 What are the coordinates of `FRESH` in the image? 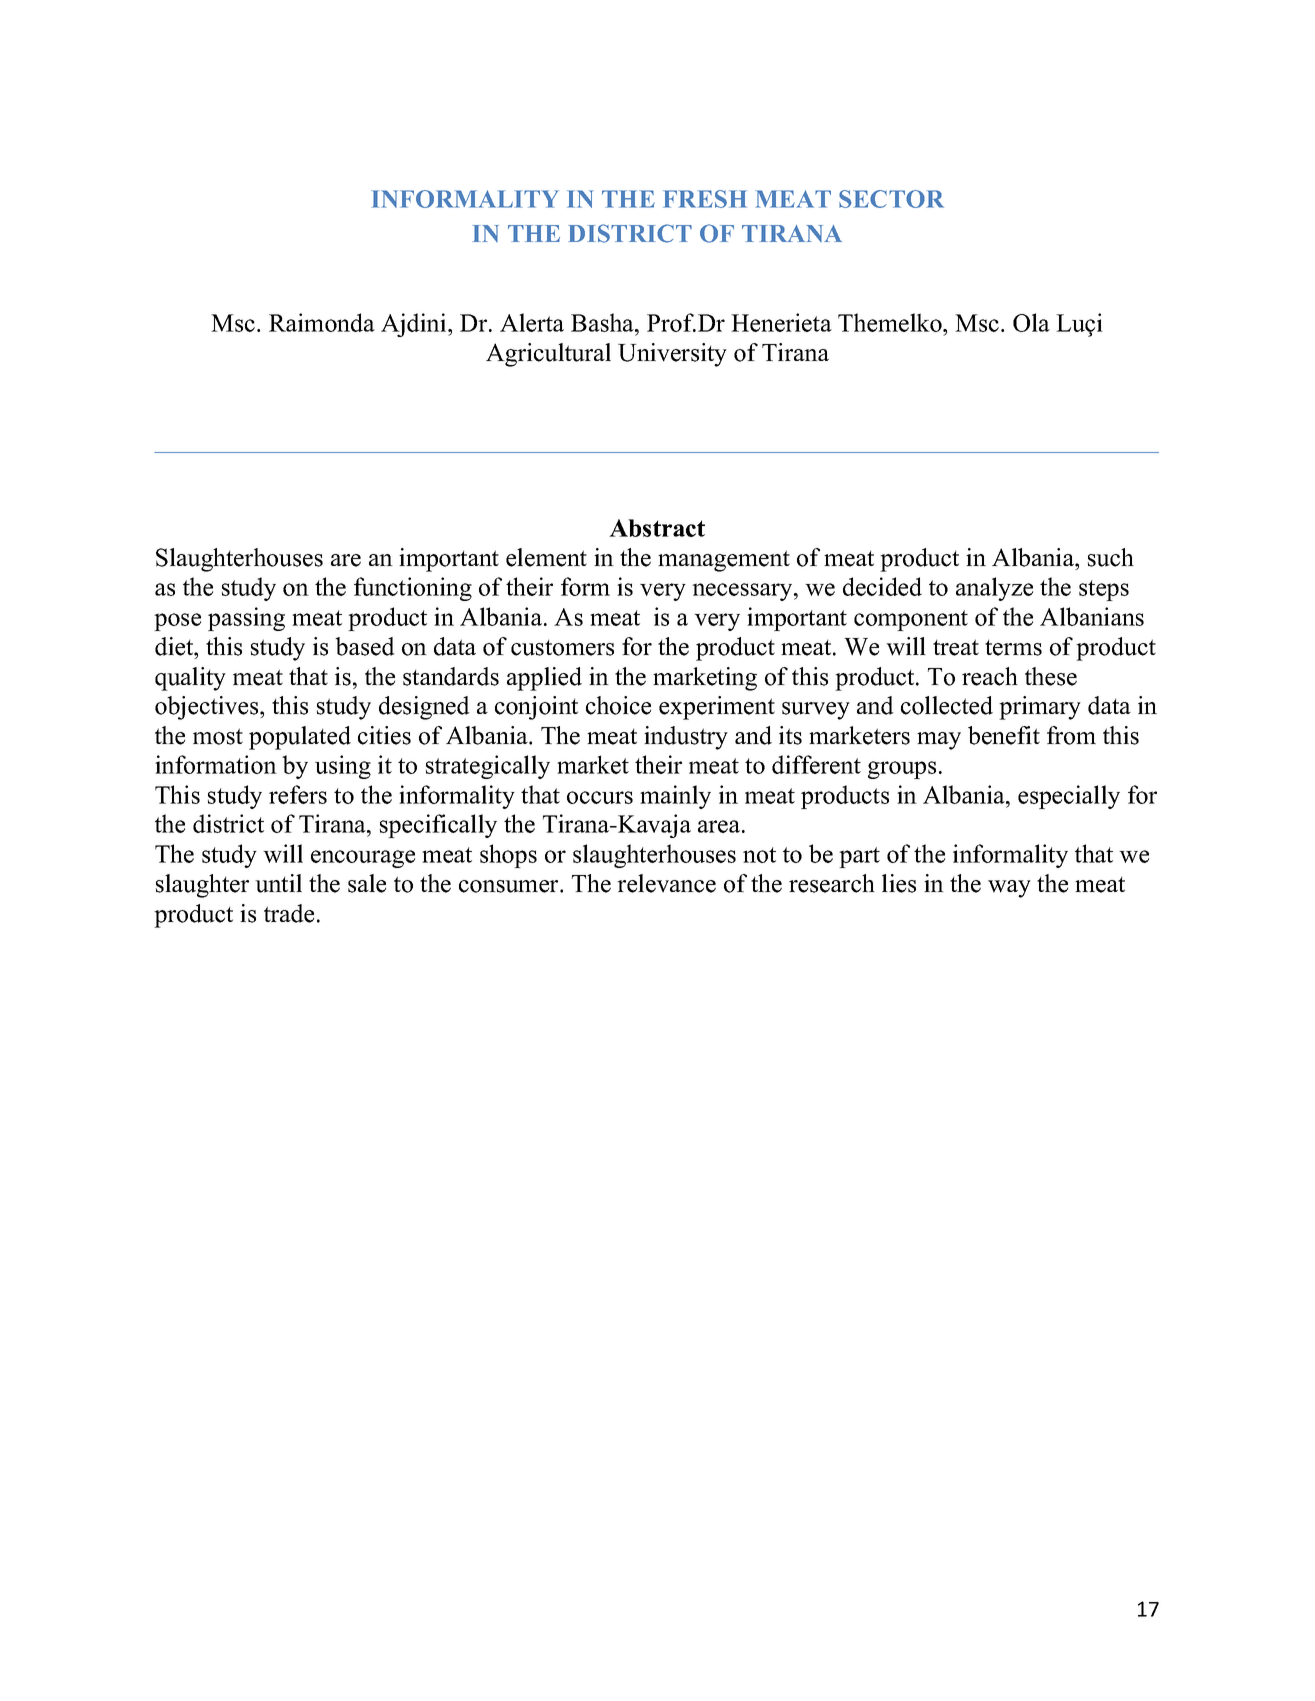 It's located at (705, 199).
